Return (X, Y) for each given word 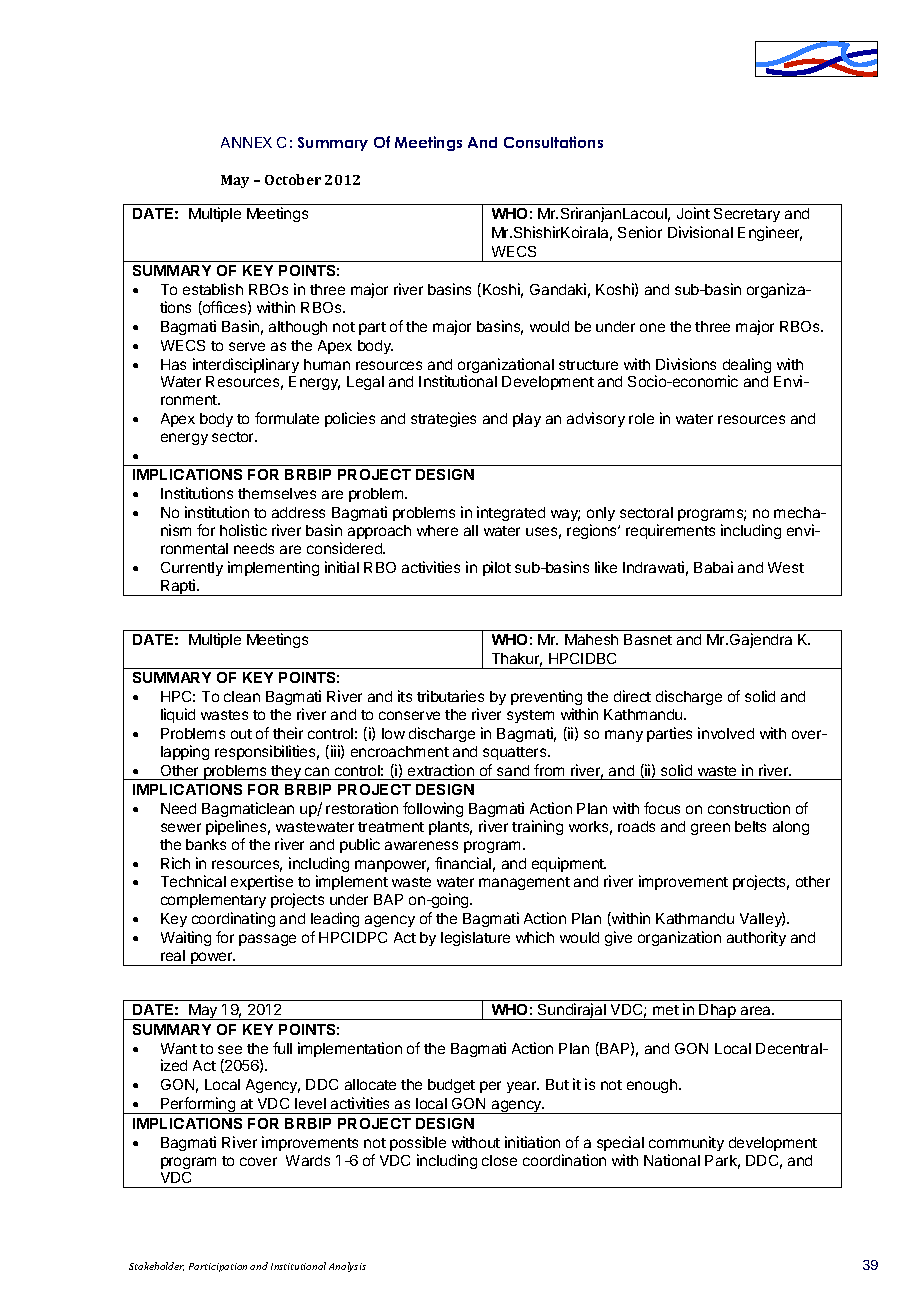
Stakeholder (156, 1266)
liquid (178, 715)
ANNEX (246, 142)
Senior (640, 232)
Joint (693, 213)
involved (726, 733)
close (499, 1160)
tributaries (450, 696)
